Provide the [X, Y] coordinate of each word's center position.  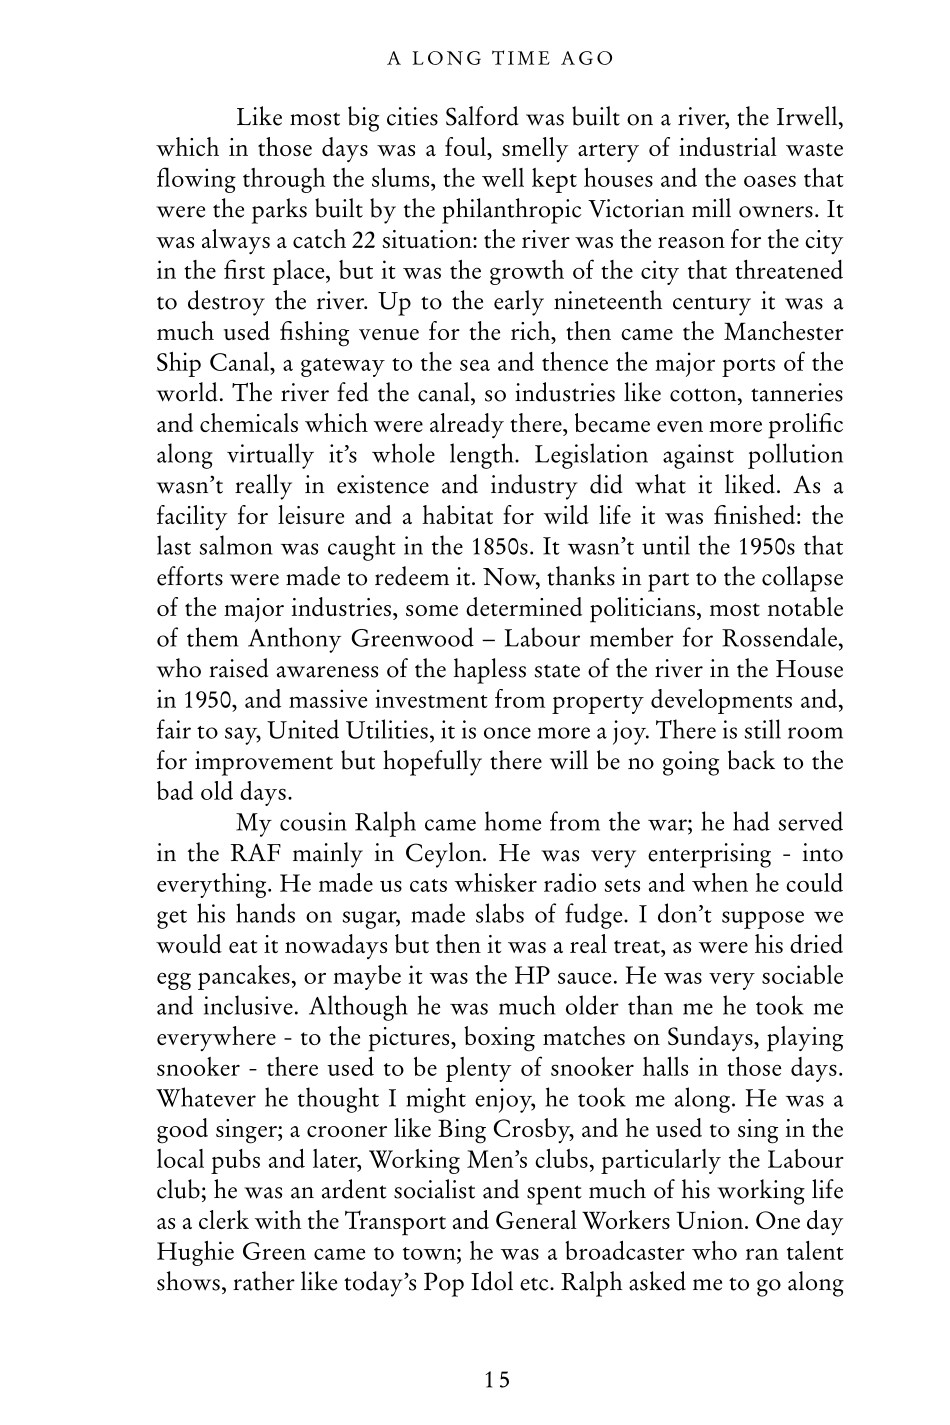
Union [711, 1220]
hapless [490, 671]
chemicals [249, 422]
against [698, 456]
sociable [802, 974]
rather [264, 1281]
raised [238, 668]
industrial [728, 146]
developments [721, 701]
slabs [500, 913]
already [467, 425]
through [284, 180]
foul [466, 146]
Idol [492, 1281]
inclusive [248, 1005]
